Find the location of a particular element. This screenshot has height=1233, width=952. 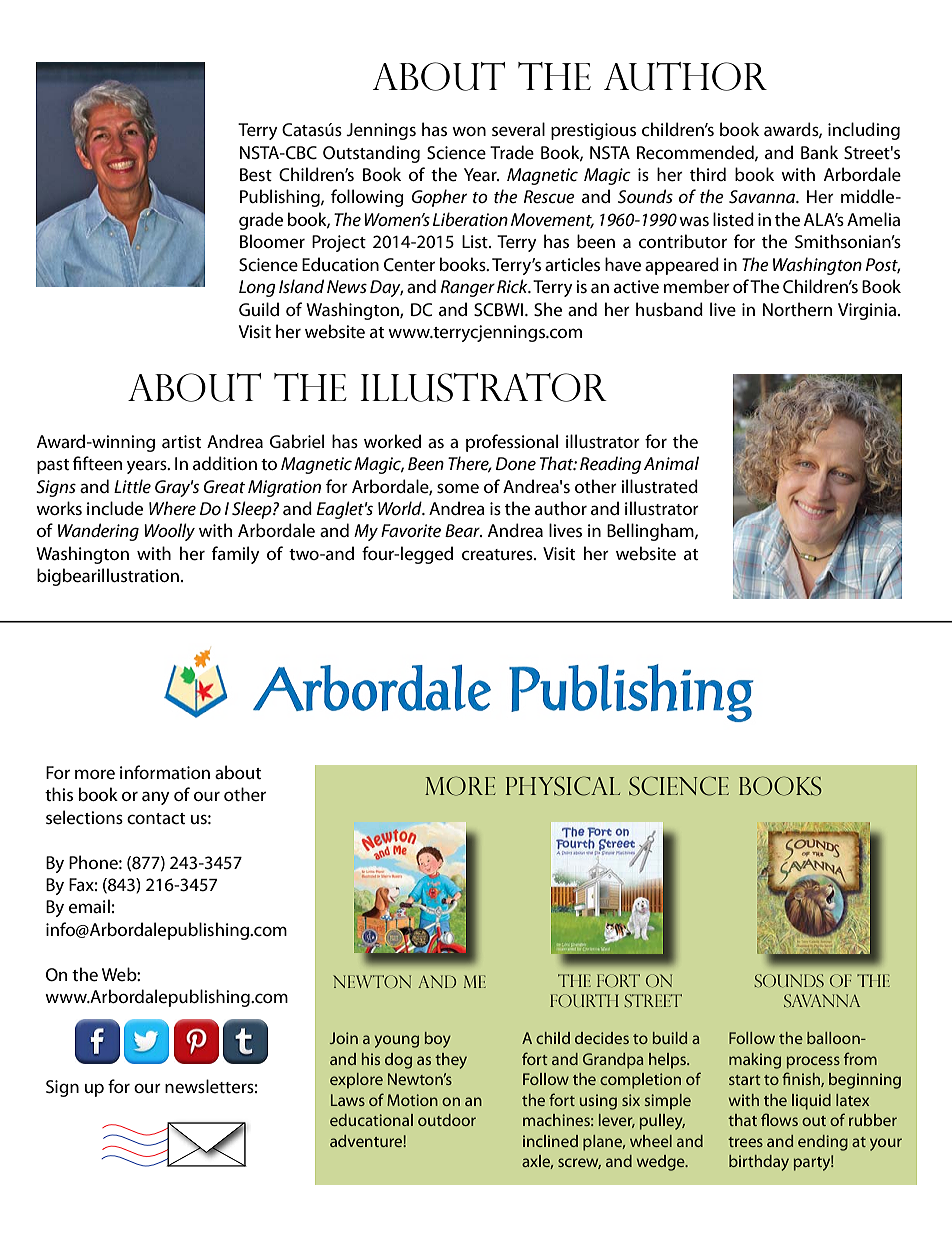

Best is located at coordinates (256, 175).
